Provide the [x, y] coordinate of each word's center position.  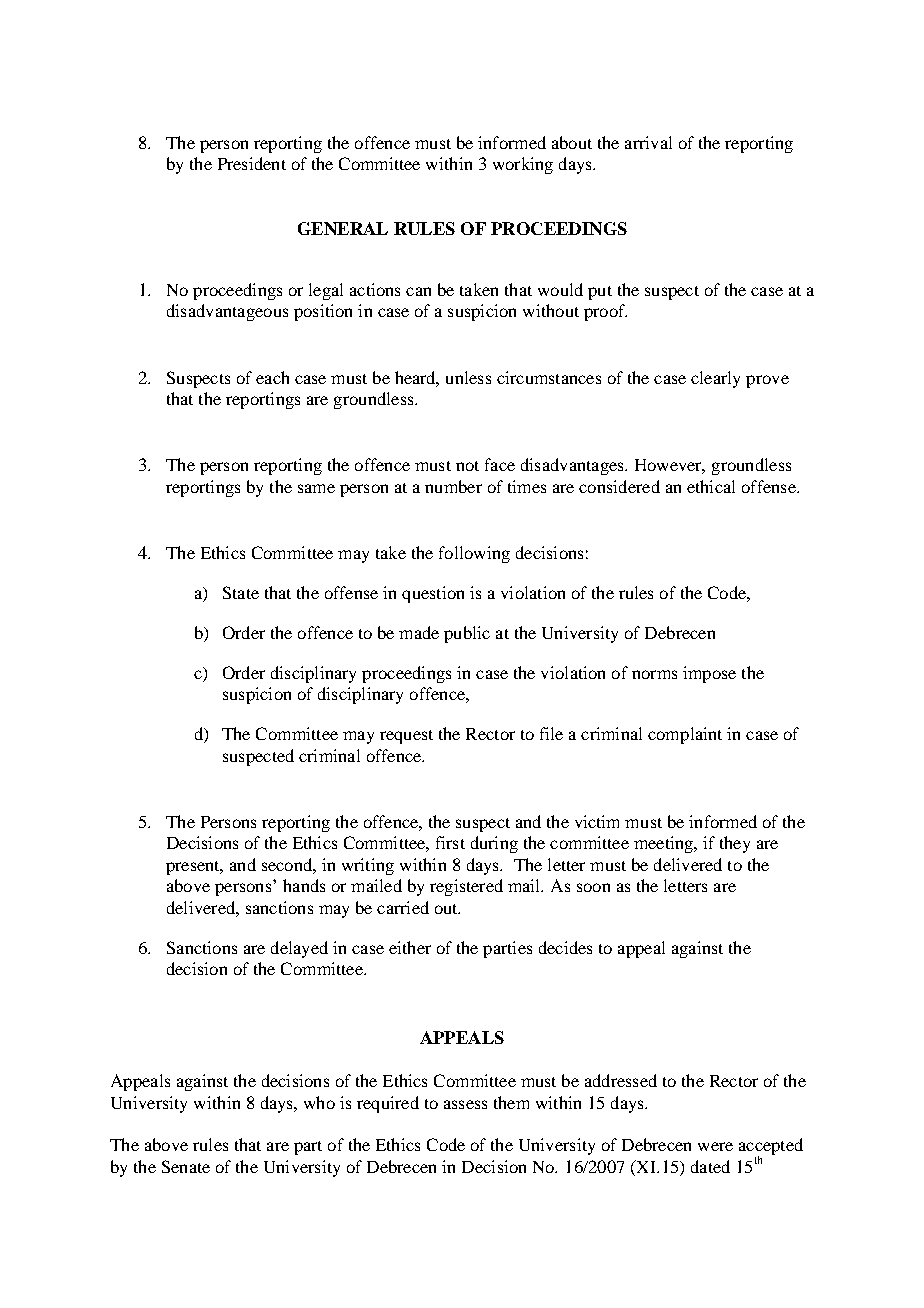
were [715, 1146]
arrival [648, 142]
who [319, 1102]
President [252, 163]
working [523, 165]
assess [465, 1104]
